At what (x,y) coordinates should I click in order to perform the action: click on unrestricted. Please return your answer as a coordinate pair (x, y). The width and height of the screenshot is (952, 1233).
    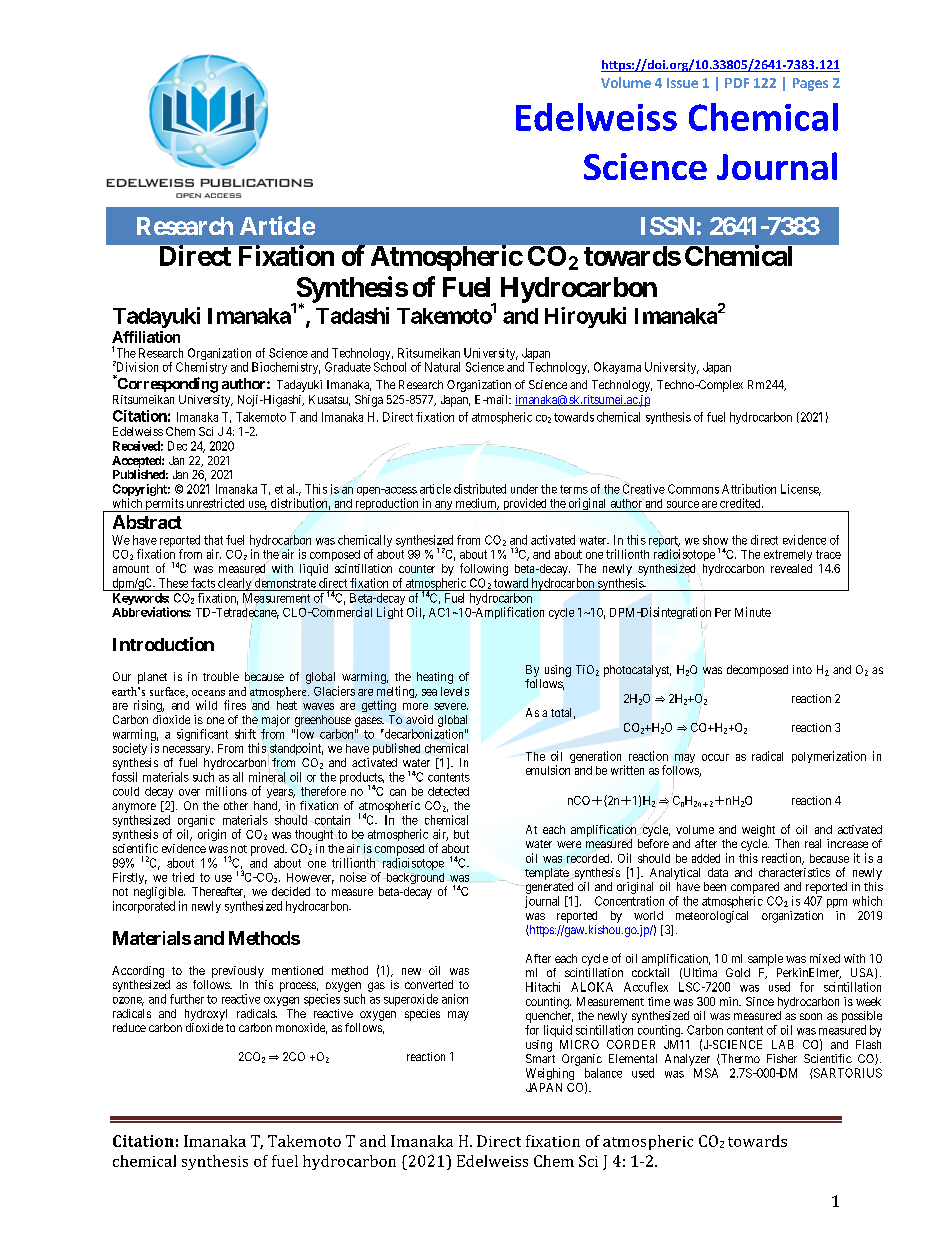
    Looking at the image, I should click on (215, 503).
